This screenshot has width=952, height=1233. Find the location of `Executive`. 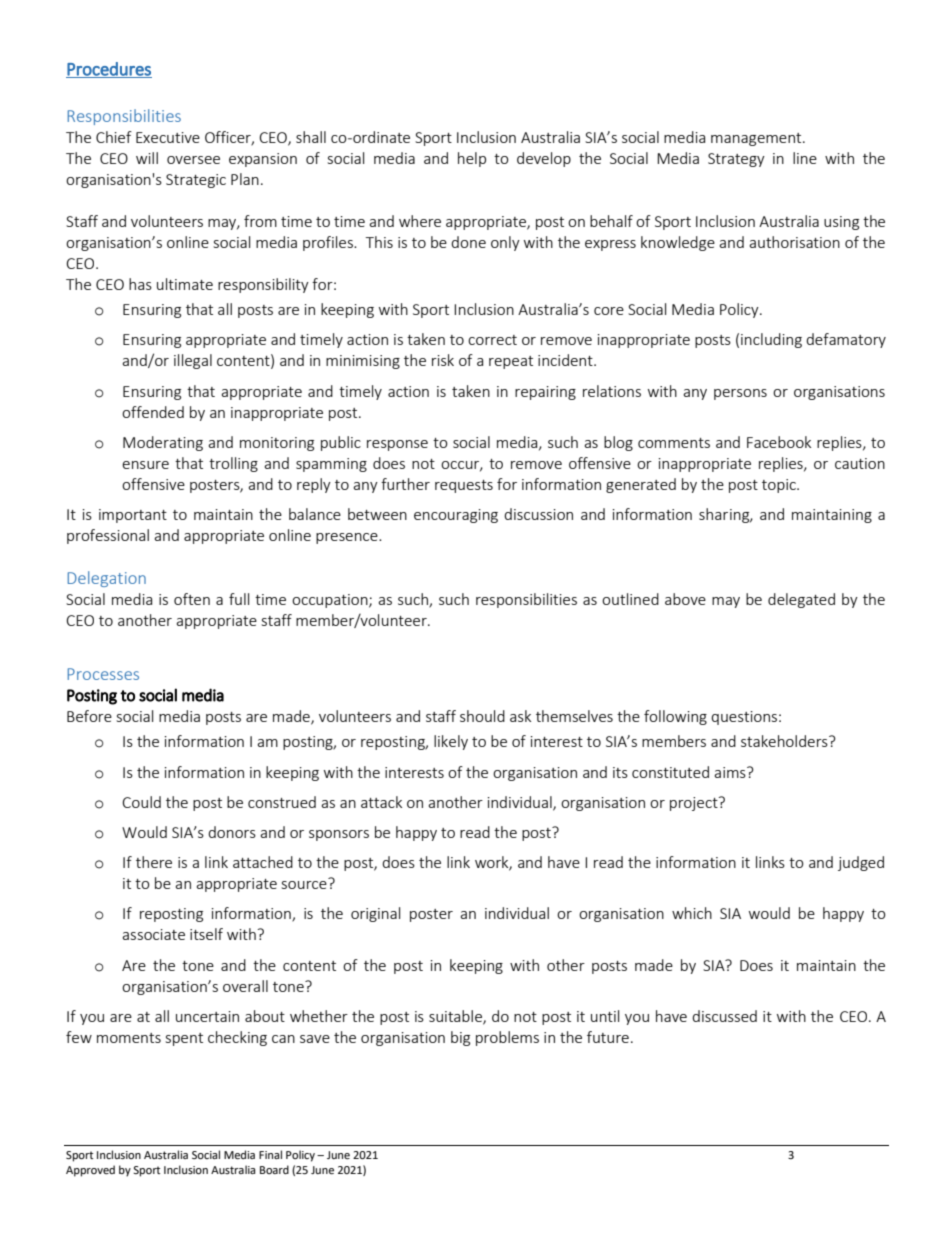

Executive is located at coordinates (168, 137).
